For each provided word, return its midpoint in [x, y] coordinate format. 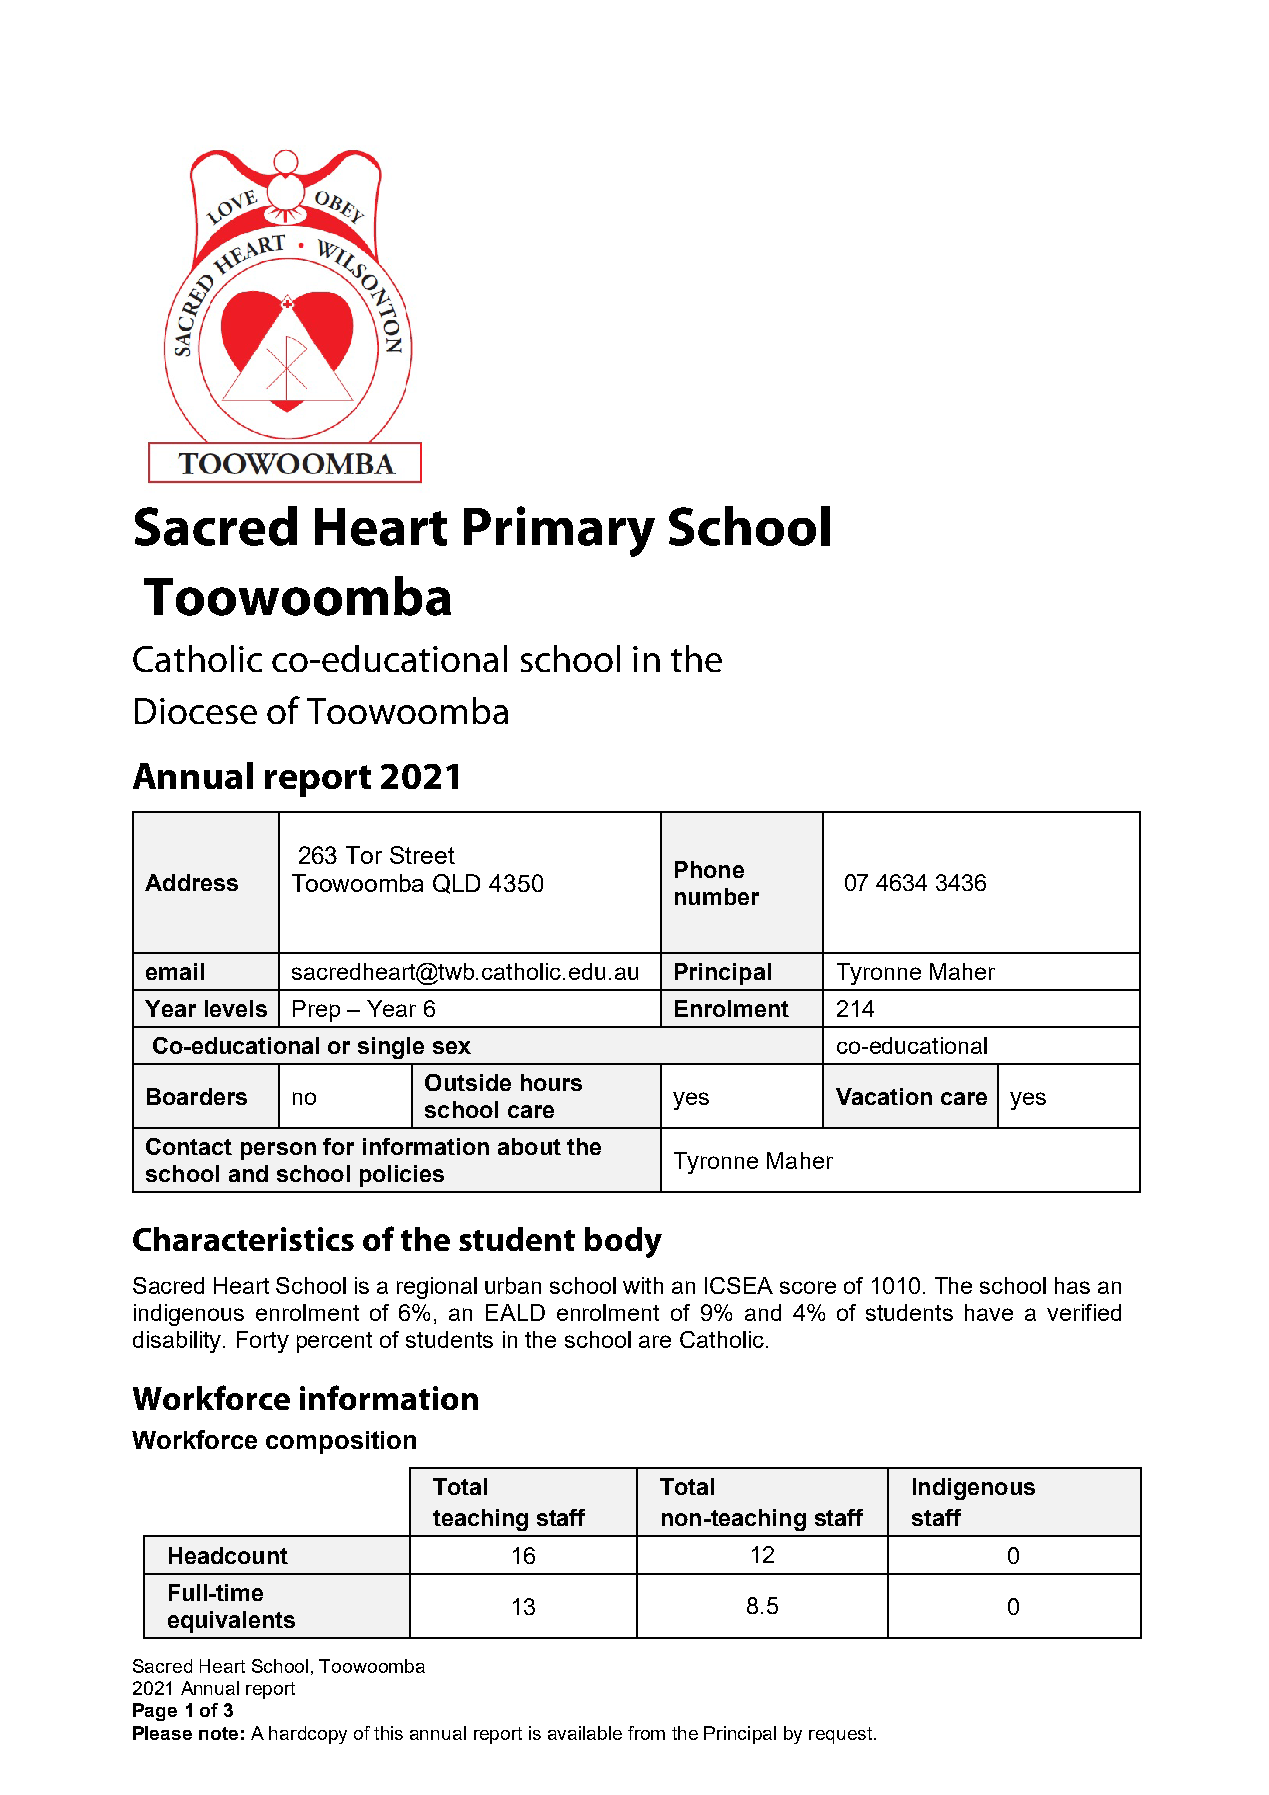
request [842, 1735]
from [646, 1733]
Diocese [196, 711]
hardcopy [308, 1735]
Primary [559, 531]
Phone [709, 869]
